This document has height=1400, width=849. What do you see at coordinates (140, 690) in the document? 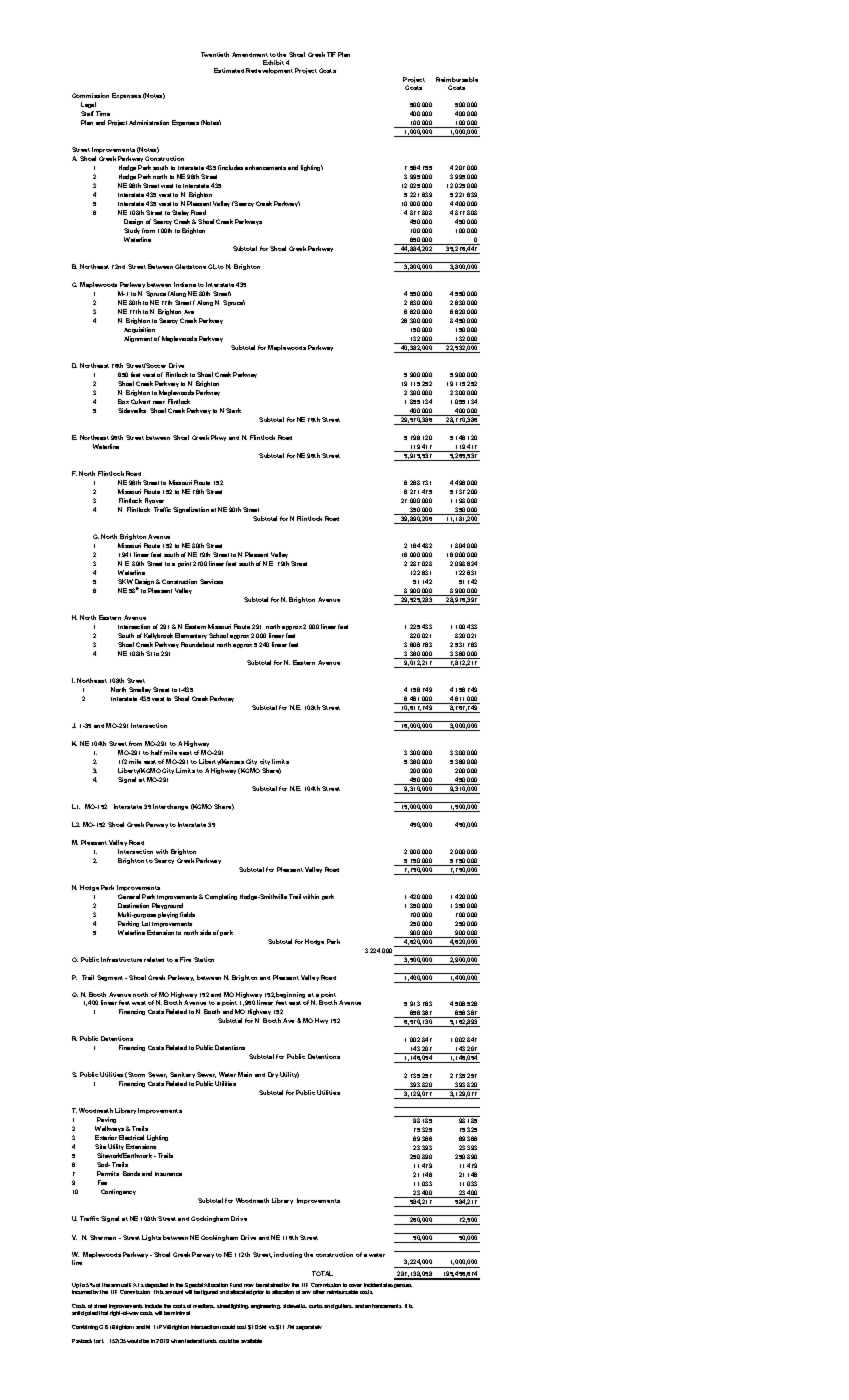
I see `Smalley` at bounding box center [140, 690].
